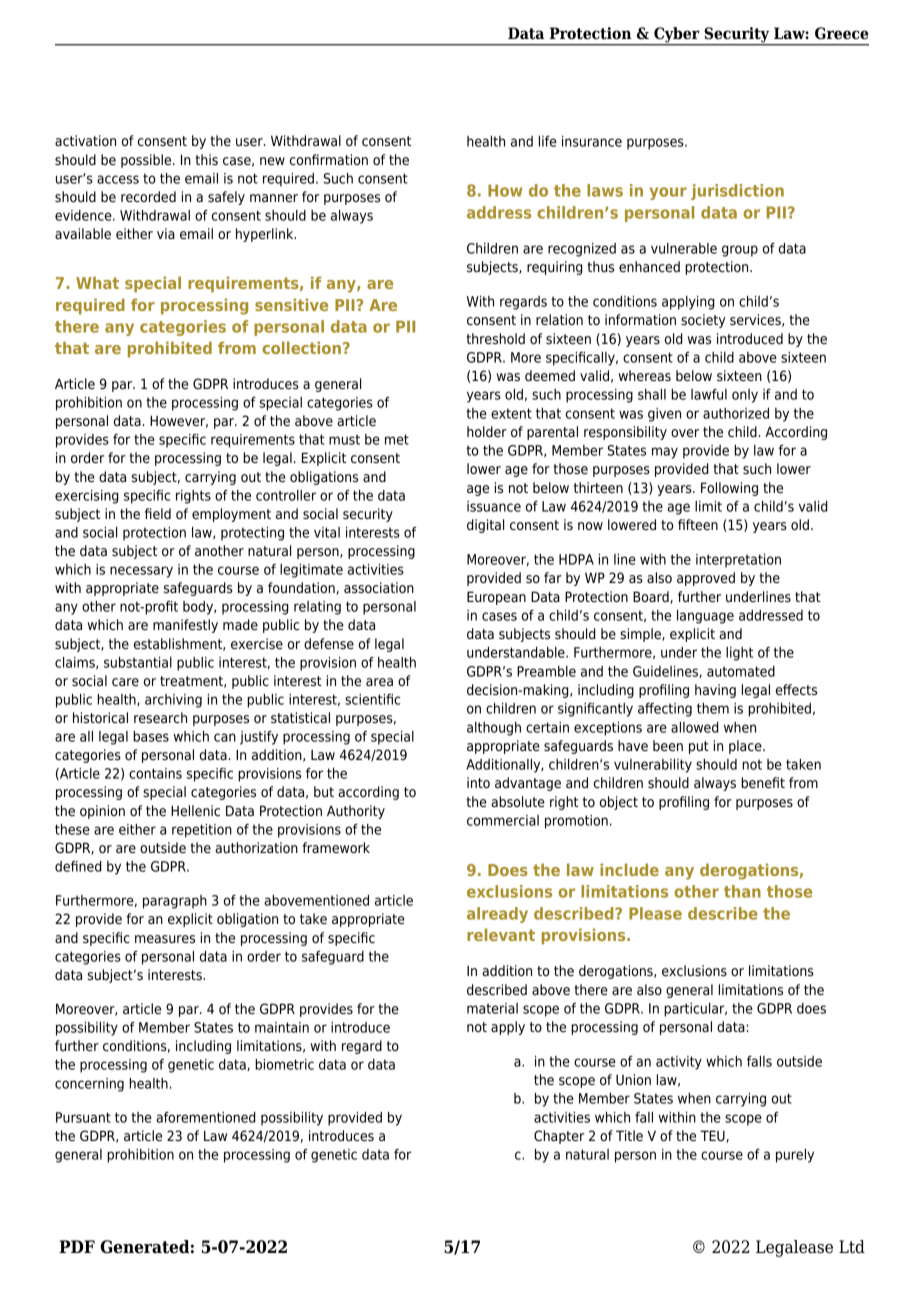  What do you see at coordinates (548, 141) in the screenshot?
I see `life` at bounding box center [548, 141].
